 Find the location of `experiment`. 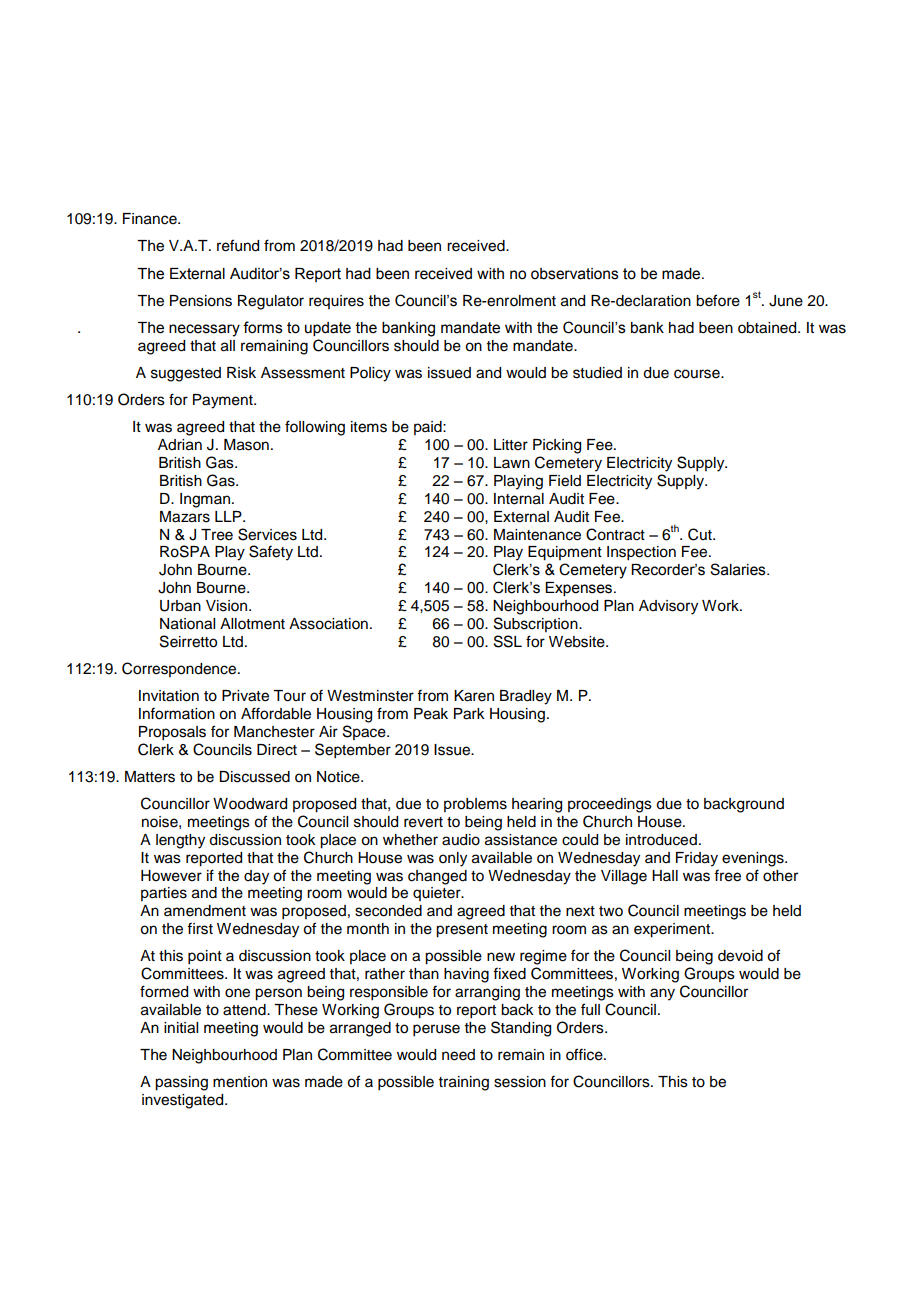

experiment is located at coordinates (673, 930).
